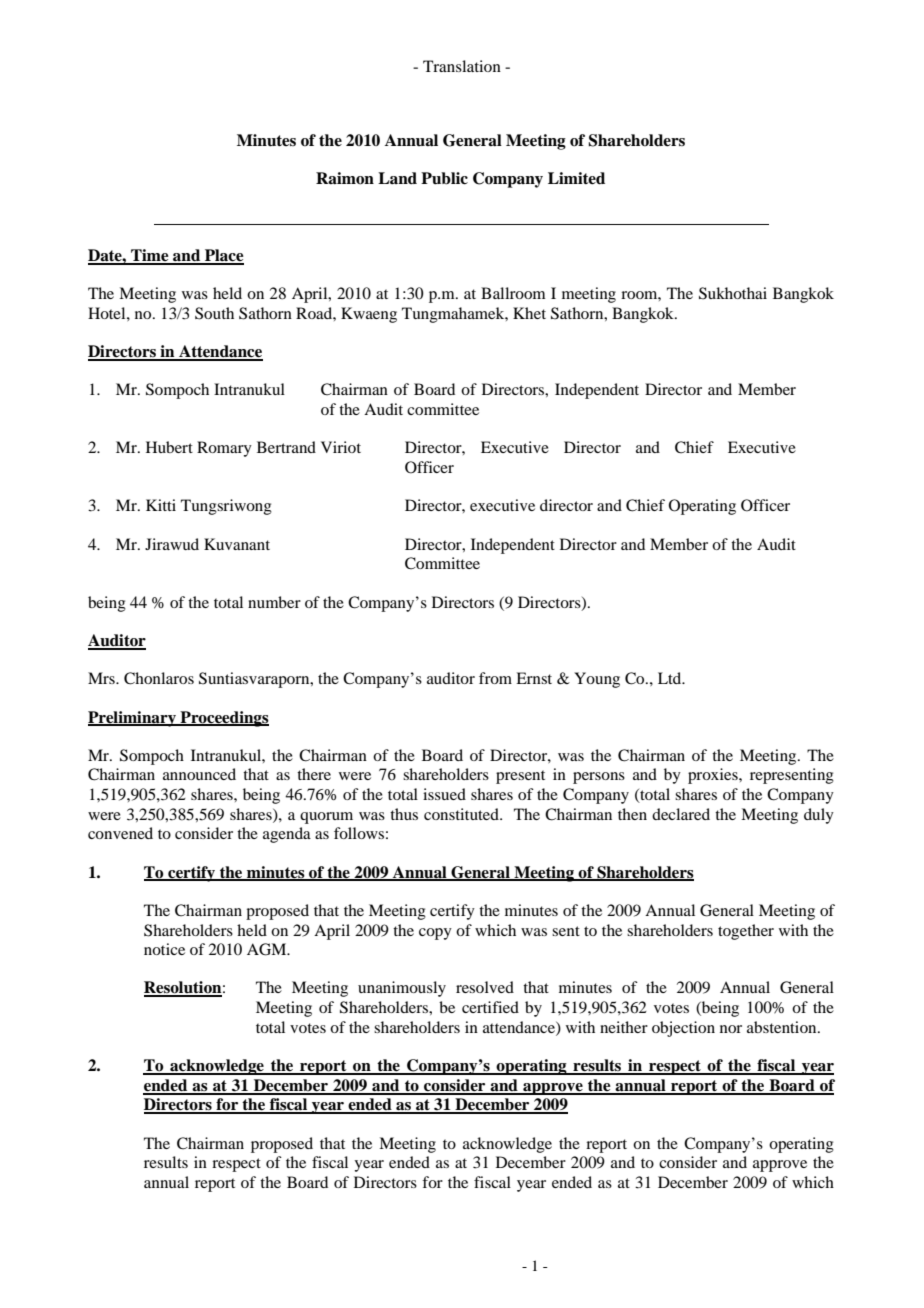  What do you see at coordinates (223, 256) in the image?
I see `Place` at bounding box center [223, 256].
